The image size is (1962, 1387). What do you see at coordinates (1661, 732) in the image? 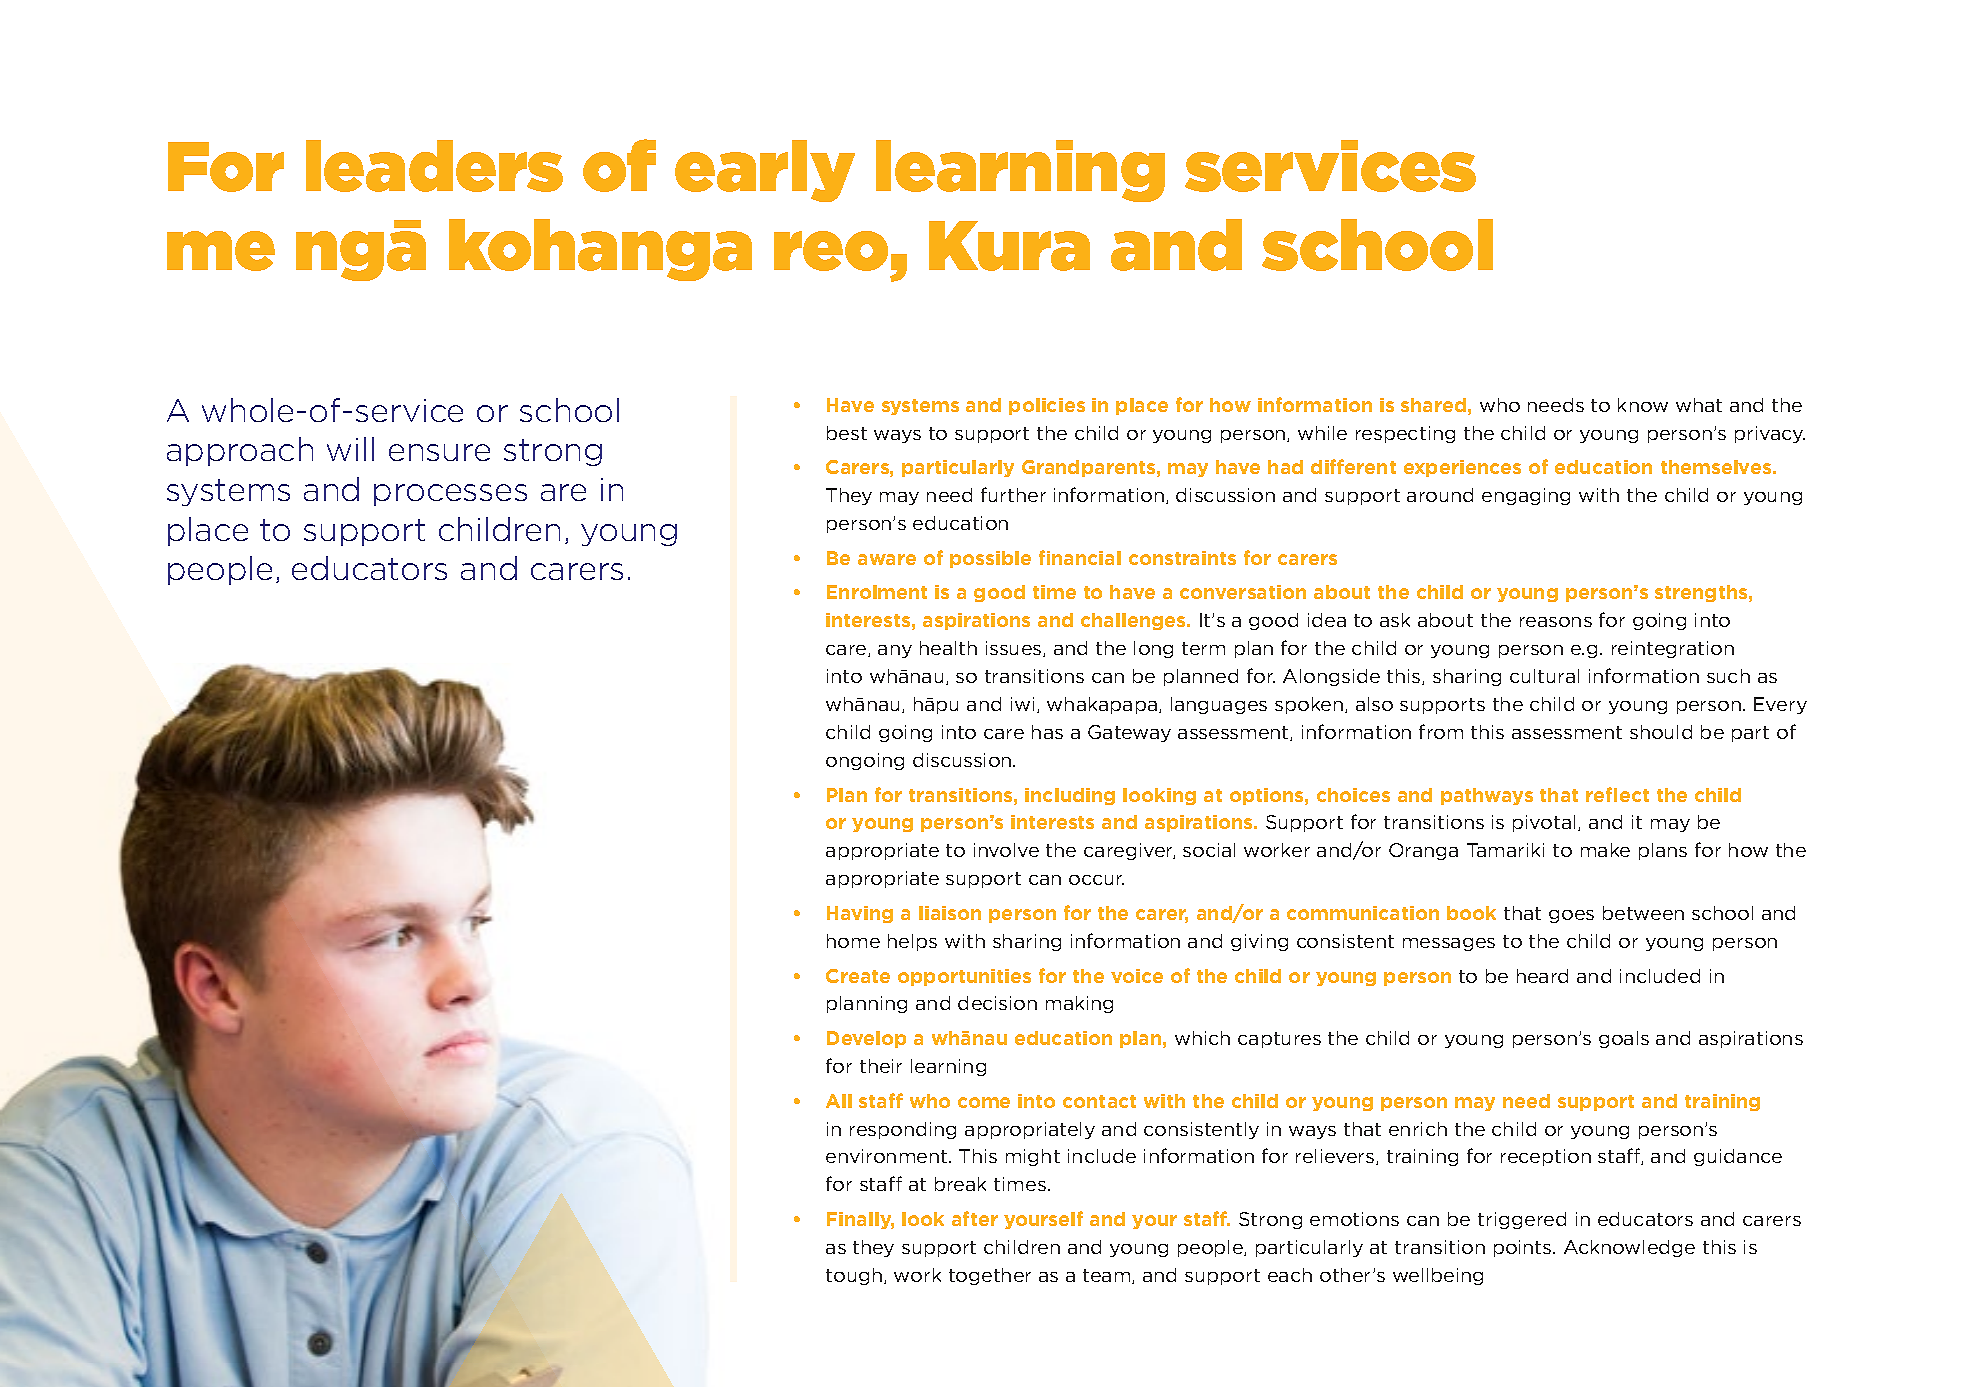
I see `should` at bounding box center [1661, 732].
